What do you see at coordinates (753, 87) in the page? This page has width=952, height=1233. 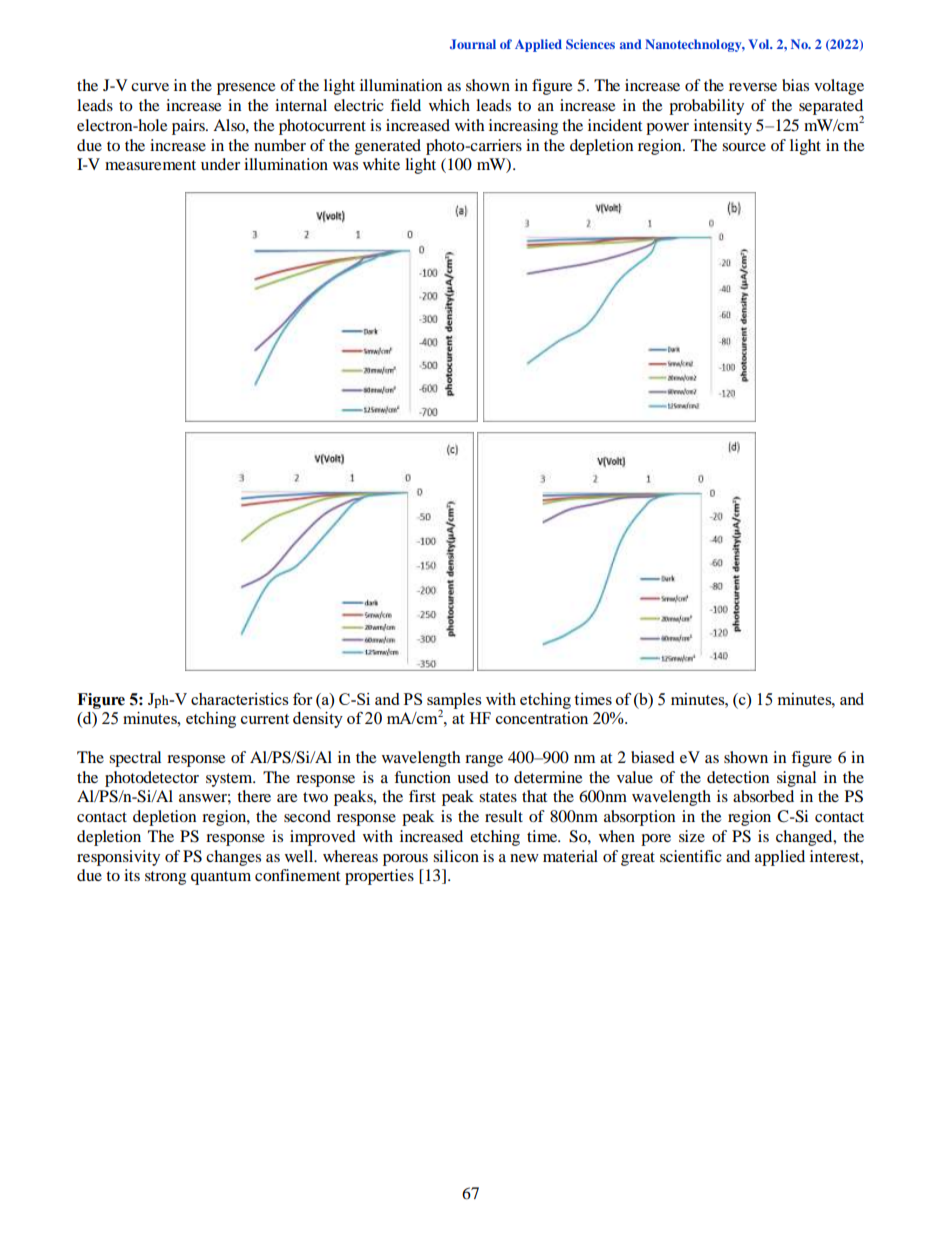 I see `reverse` at bounding box center [753, 87].
